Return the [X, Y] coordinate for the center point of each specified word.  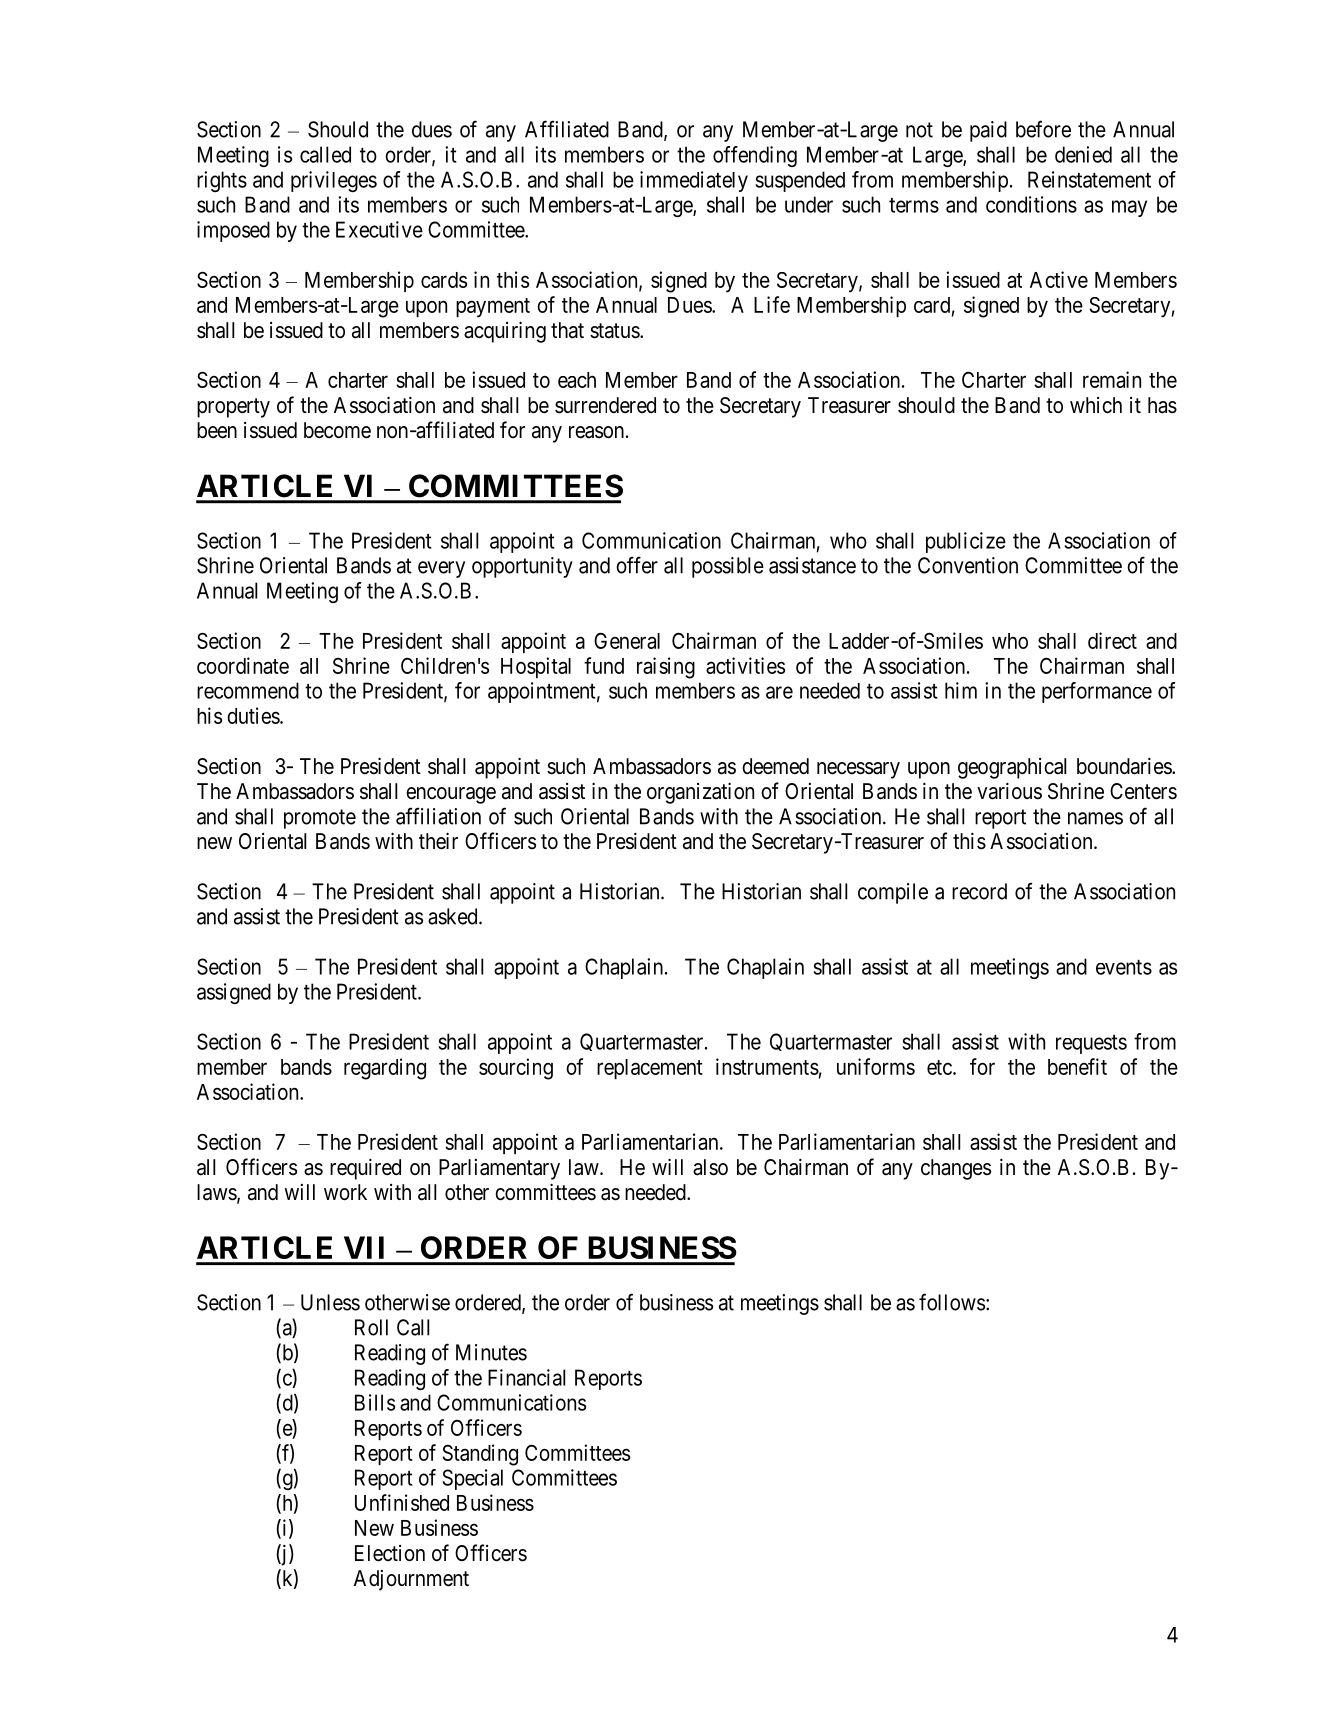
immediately [694, 181]
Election [390, 1553]
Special [472, 1479]
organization [700, 793]
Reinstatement [1089, 179]
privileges [334, 181]
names [1095, 818]
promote [320, 819]
